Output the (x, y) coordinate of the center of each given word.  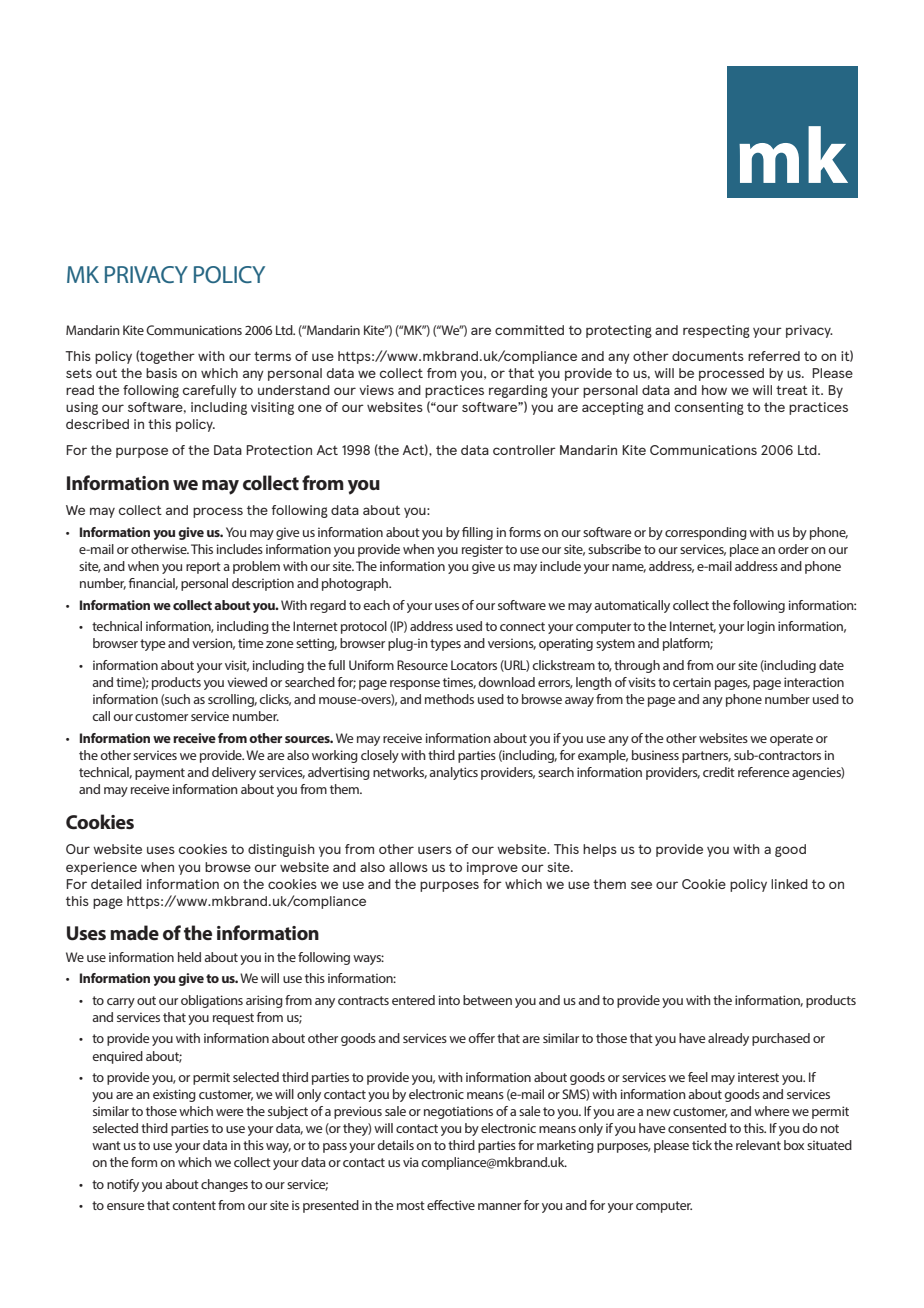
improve (492, 868)
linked (789, 884)
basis (161, 373)
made (134, 932)
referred (774, 356)
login (761, 627)
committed (529, 330)
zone (279, 644)
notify (123, 1185)
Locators (474, 665)
